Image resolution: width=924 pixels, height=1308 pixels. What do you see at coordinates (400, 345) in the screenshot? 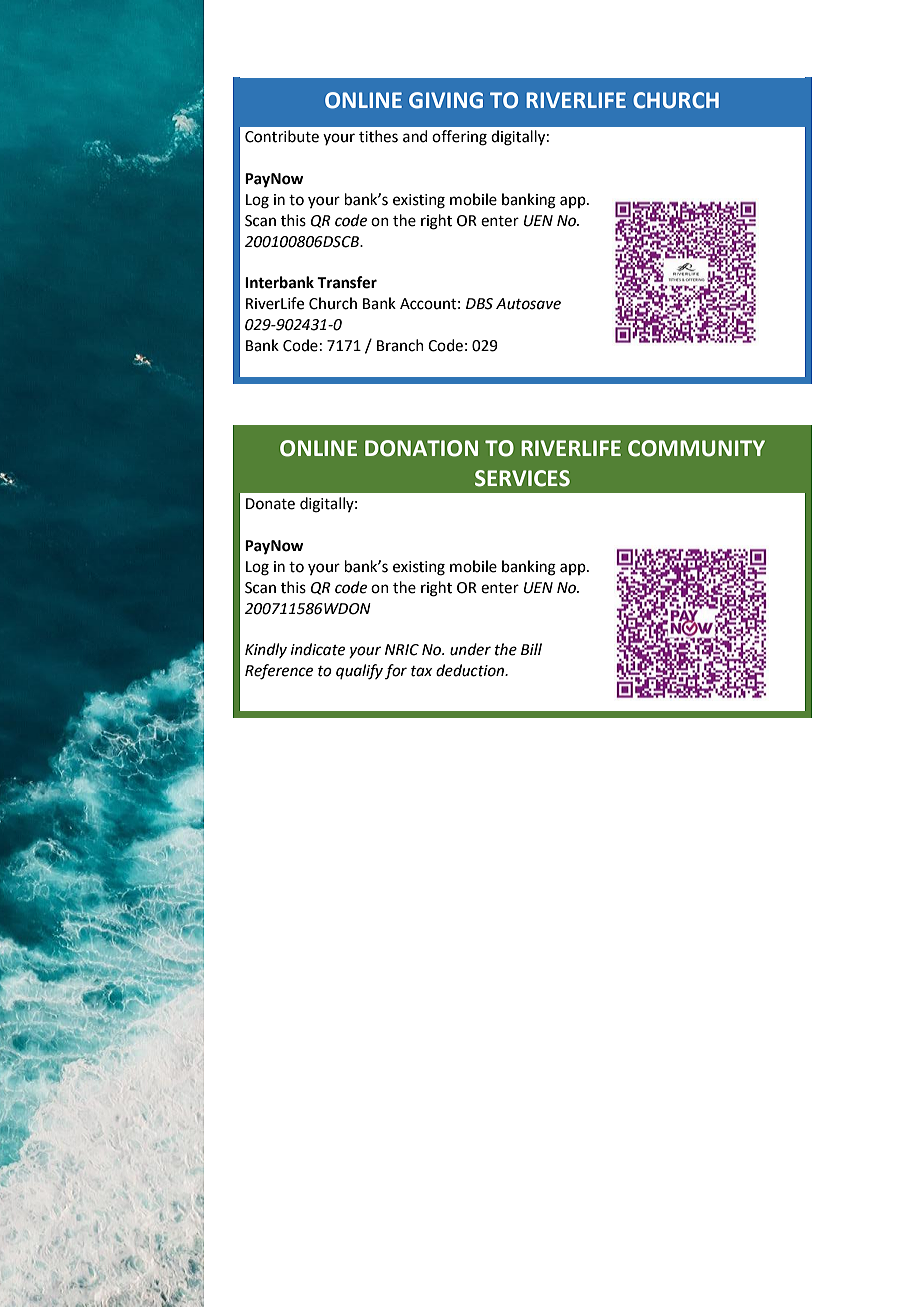
I see `Branch` at bounding box center [400, 345].
